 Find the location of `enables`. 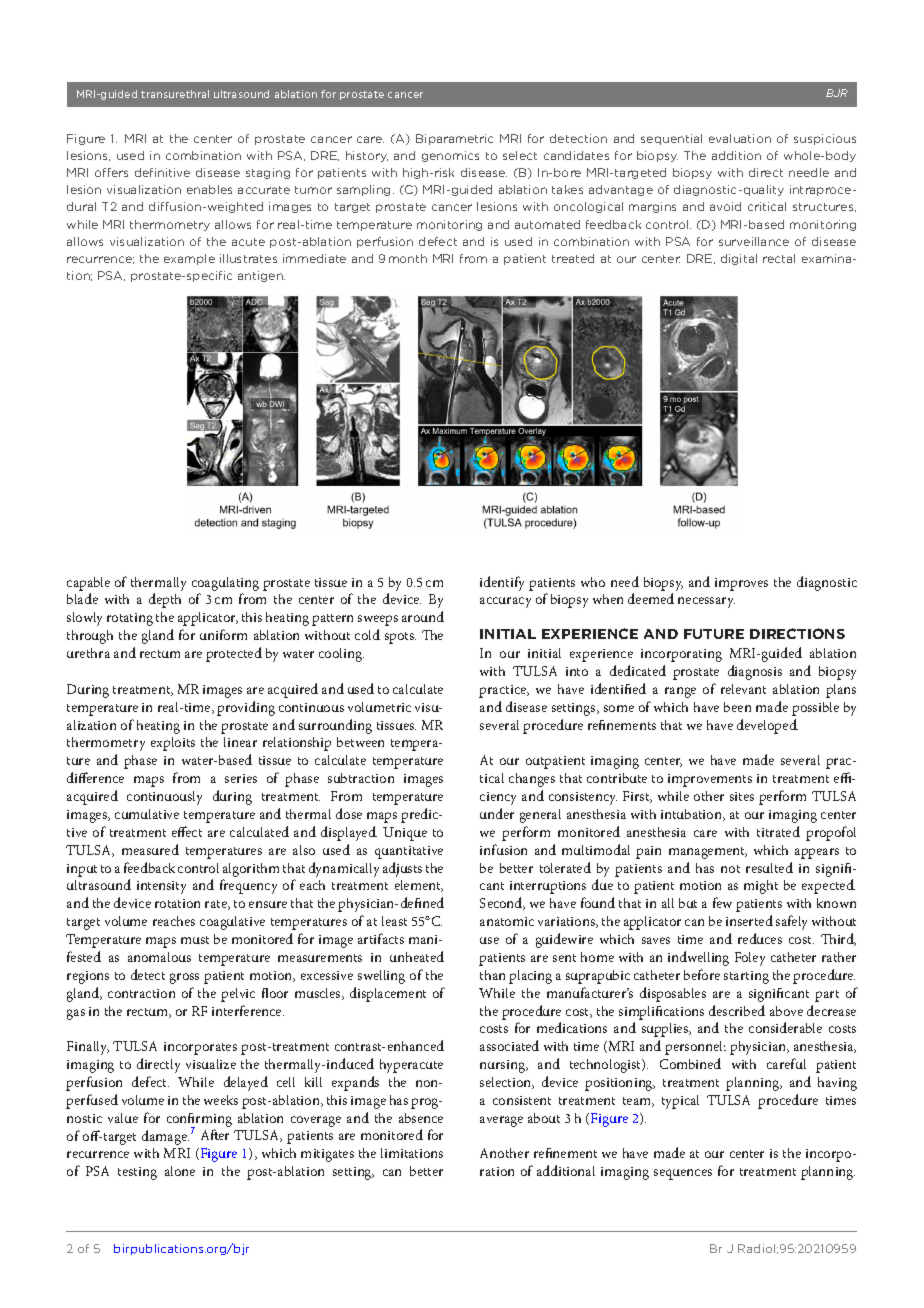

enables is located at coordinates (209, 189).
